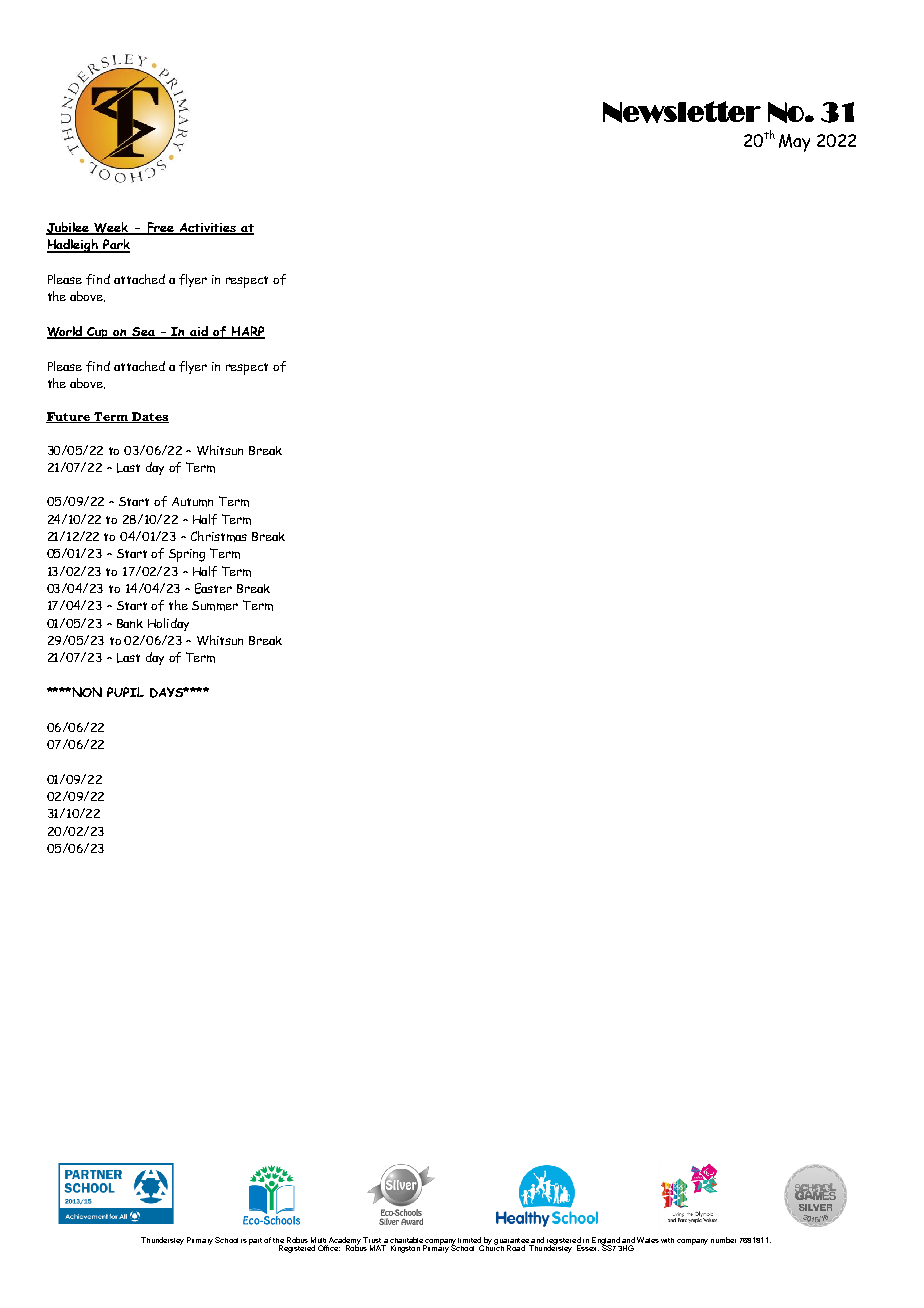 The height and width of the screenshot is (1308, 924). Describe the element at coordinates (255, 1241) in the screenshot. I see `part` at that location.
